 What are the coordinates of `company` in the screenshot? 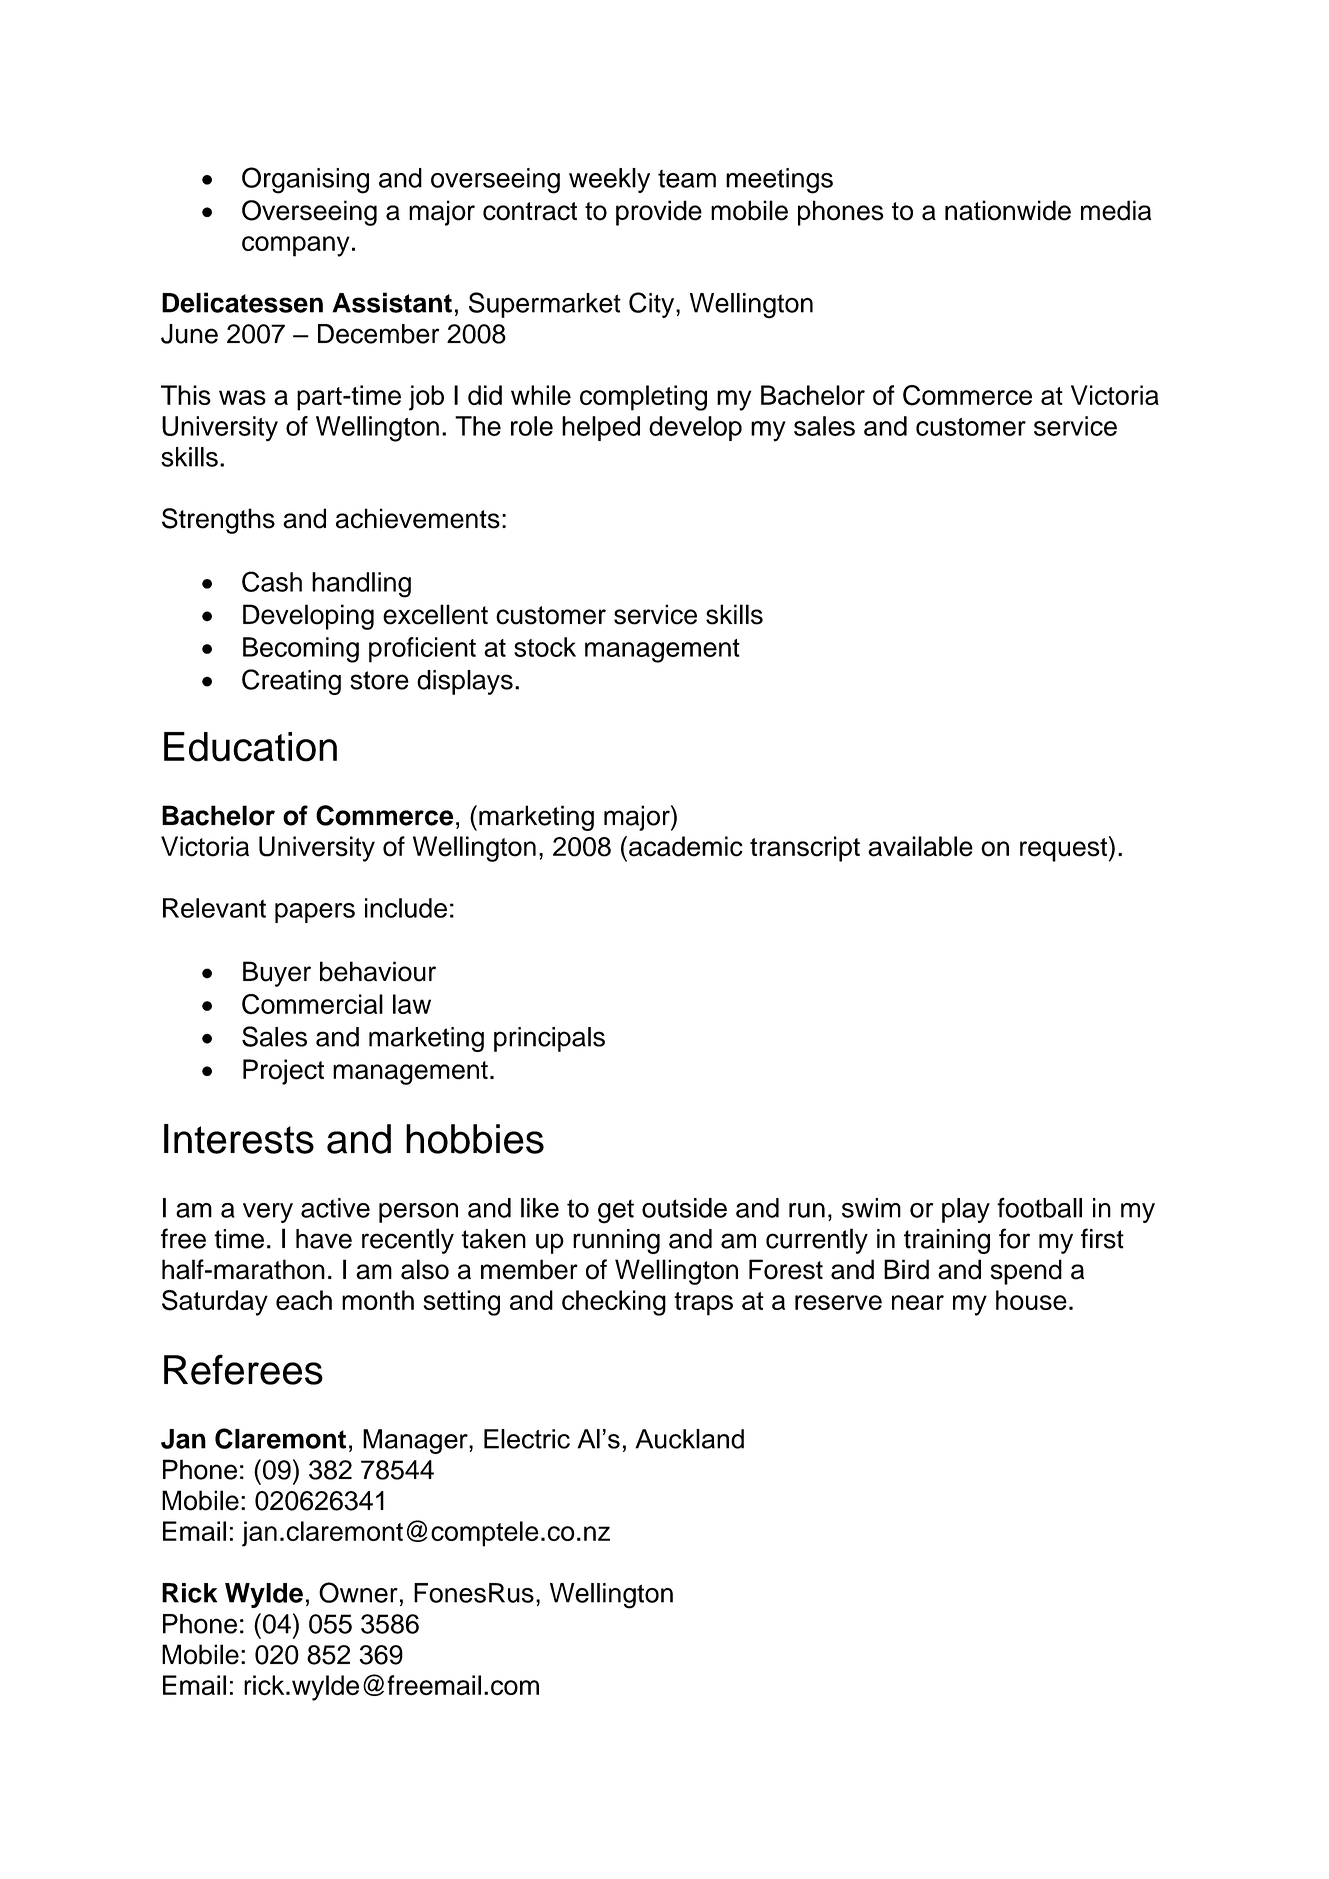 It's located at (296, 246).
